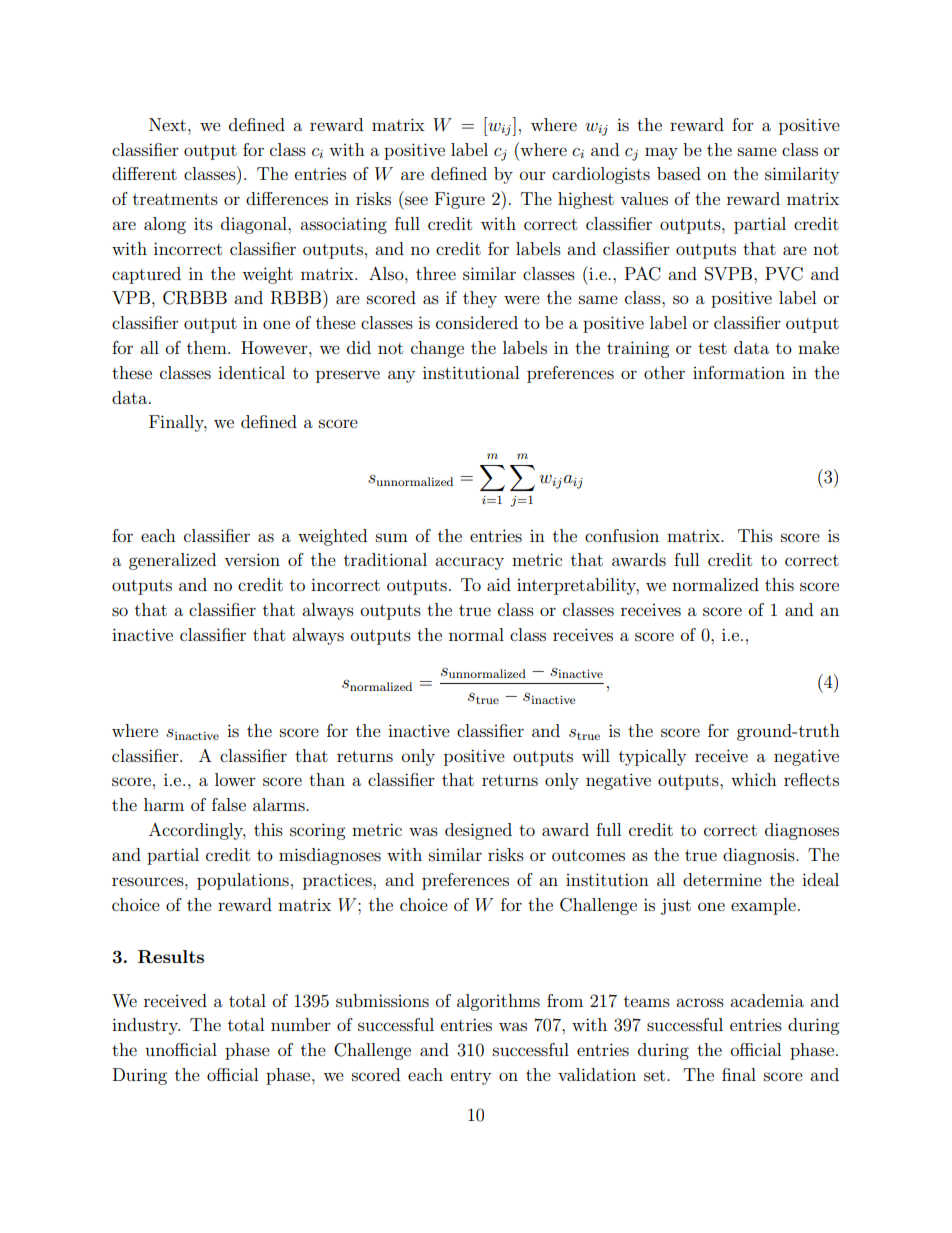 Image resolution: width=952 pixels, height=1233 pixels. I want to click on aid, so click(499, 584).
